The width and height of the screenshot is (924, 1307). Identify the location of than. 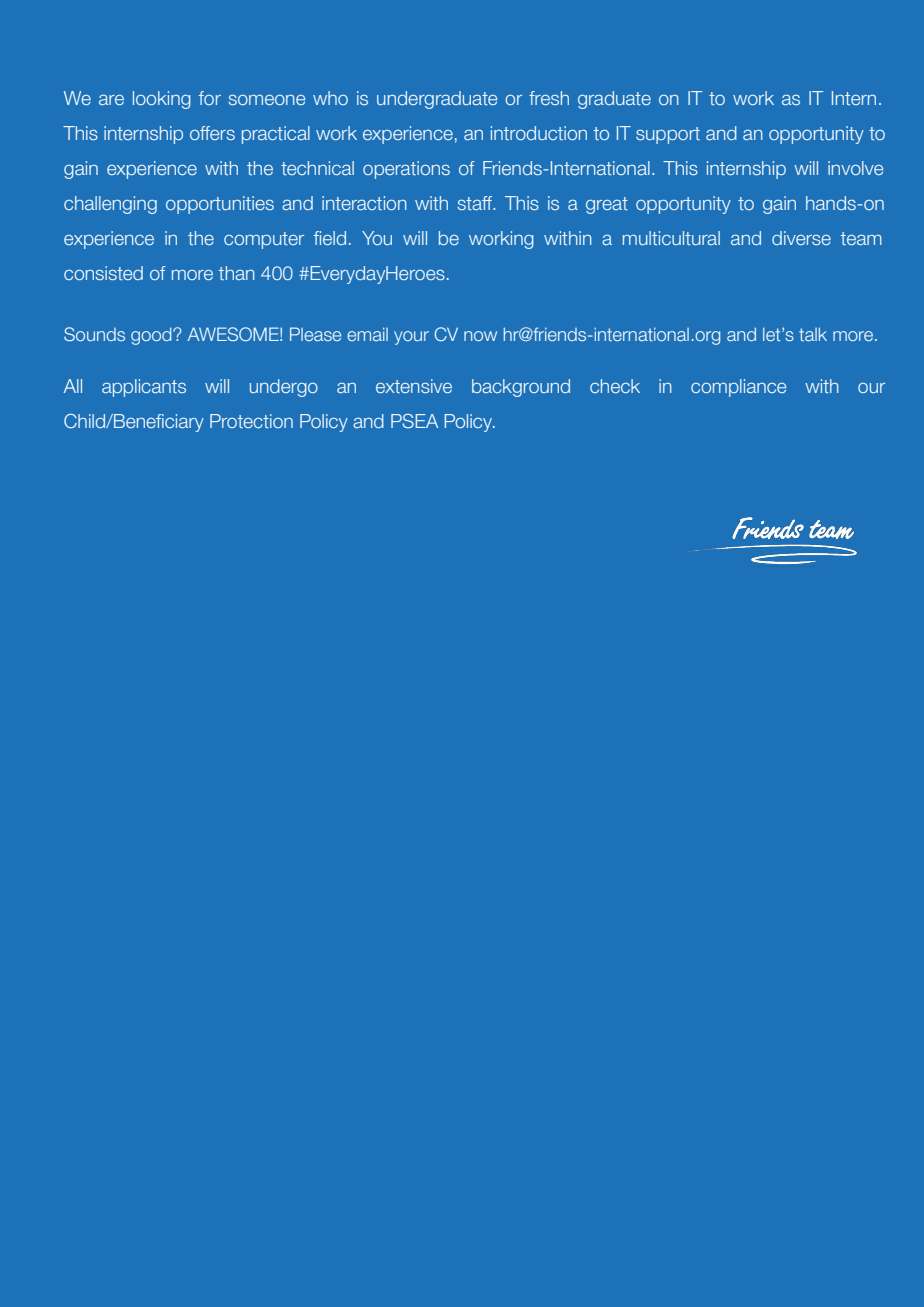
(237, 273).
